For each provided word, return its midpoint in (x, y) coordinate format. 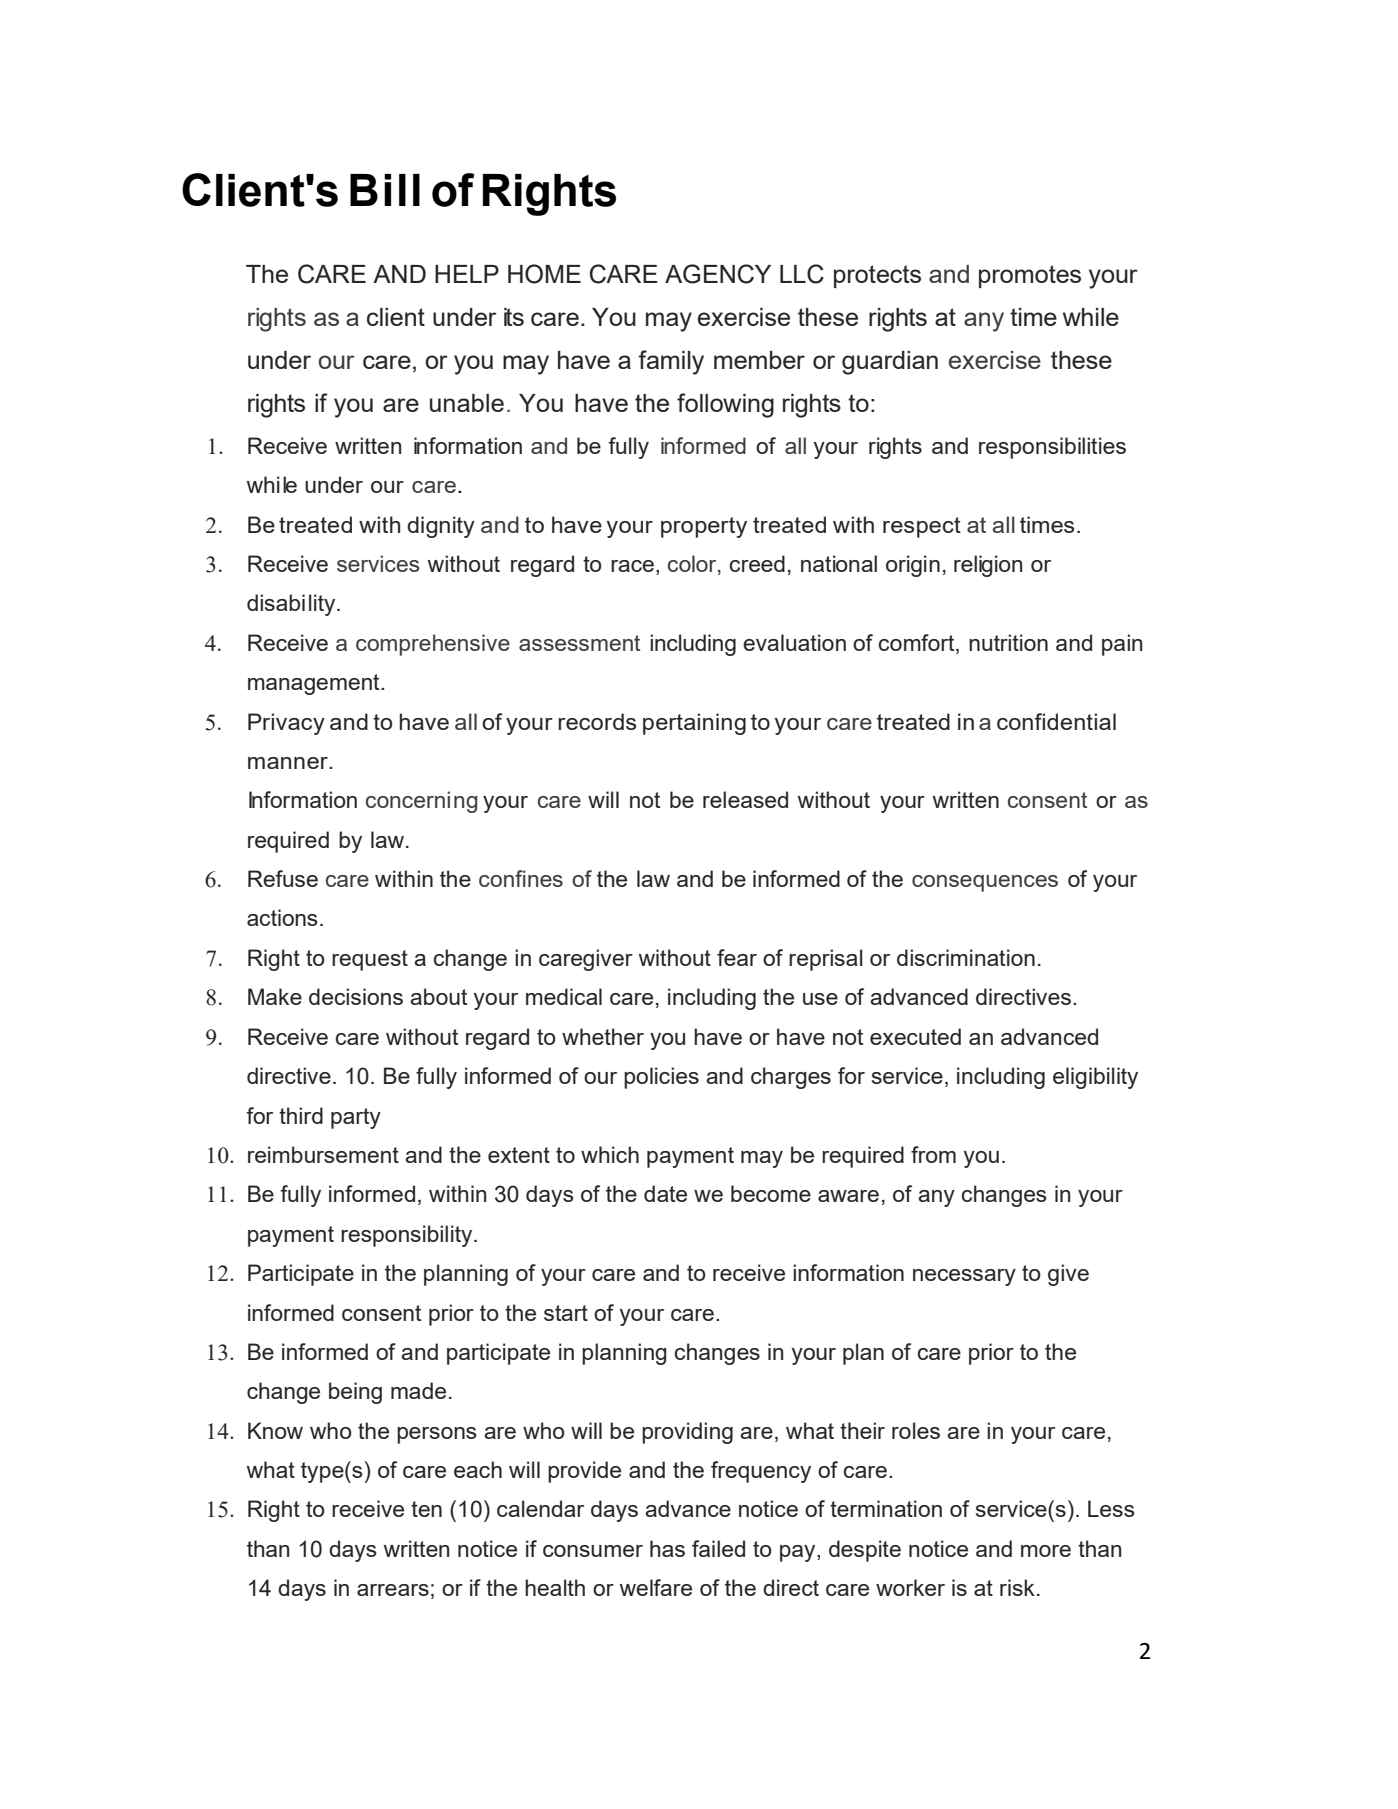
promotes (1030, 276)
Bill (385, 190)
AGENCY (718, 274)
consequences (985, 883)
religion (988, 566)
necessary (964, 1277)
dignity (441, 527)
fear (737, 957)
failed (718, 1548)
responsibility (408, 1236)
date (665, 1193)
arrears (393, 1590)
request (370, 960)
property (704, 527)
